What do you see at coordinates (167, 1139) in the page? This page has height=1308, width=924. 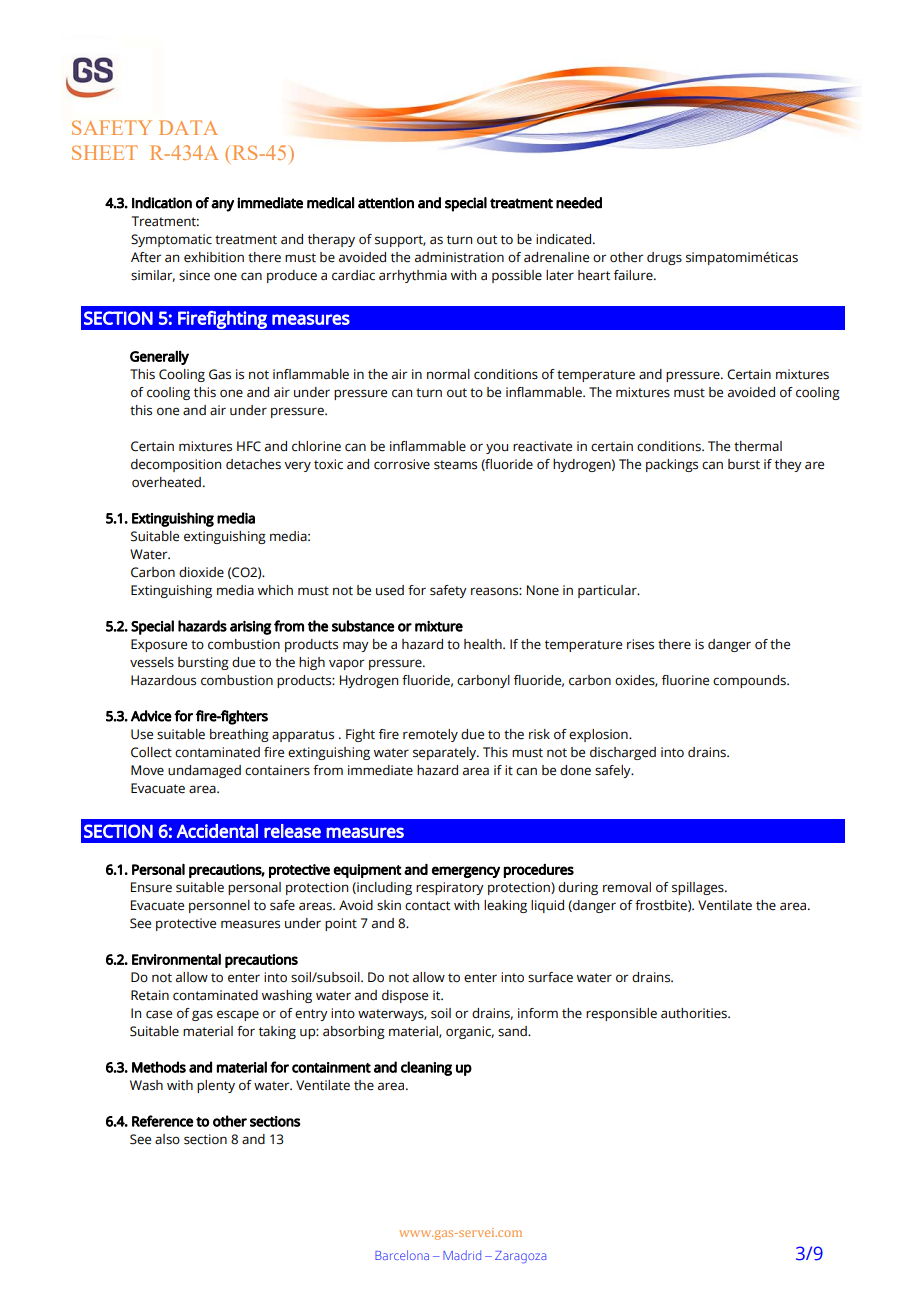 I see `also` at bounding box center [167, 1139].
